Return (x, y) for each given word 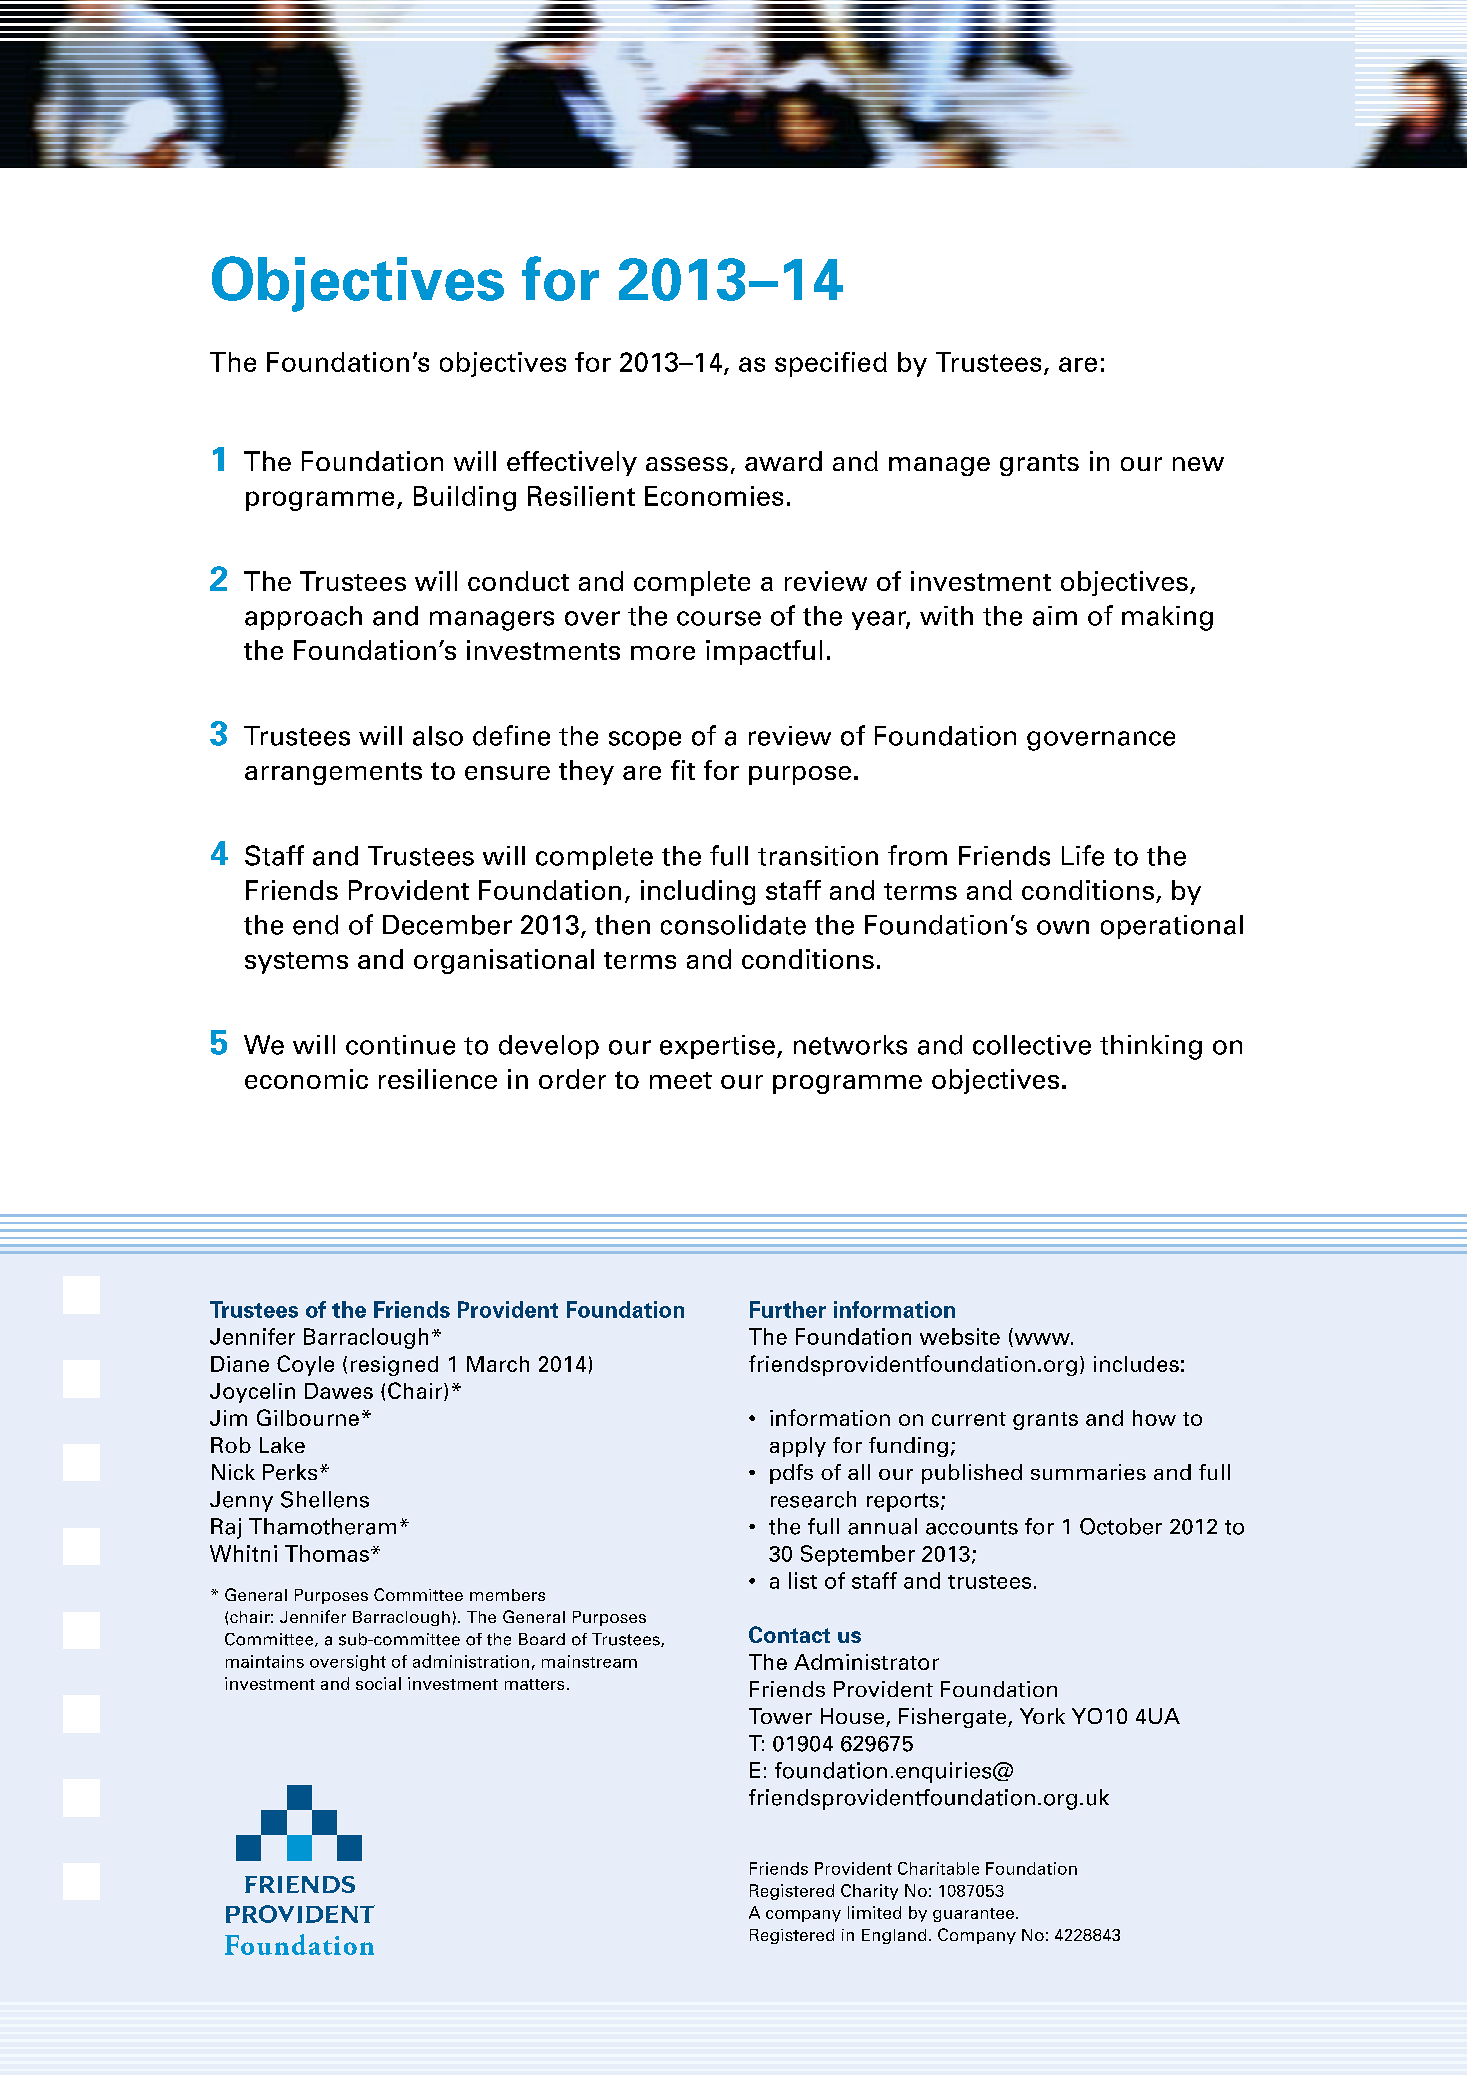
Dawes (339, 1391)
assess (687, 464)
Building (465, 498)
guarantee (973, 1915)
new (1198, 464)
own (1063, 927)
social (378, 1683)
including (698, 892)
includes (1136, 1364)
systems (296, 963)
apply (798, 1447)
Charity (869, 1892)
